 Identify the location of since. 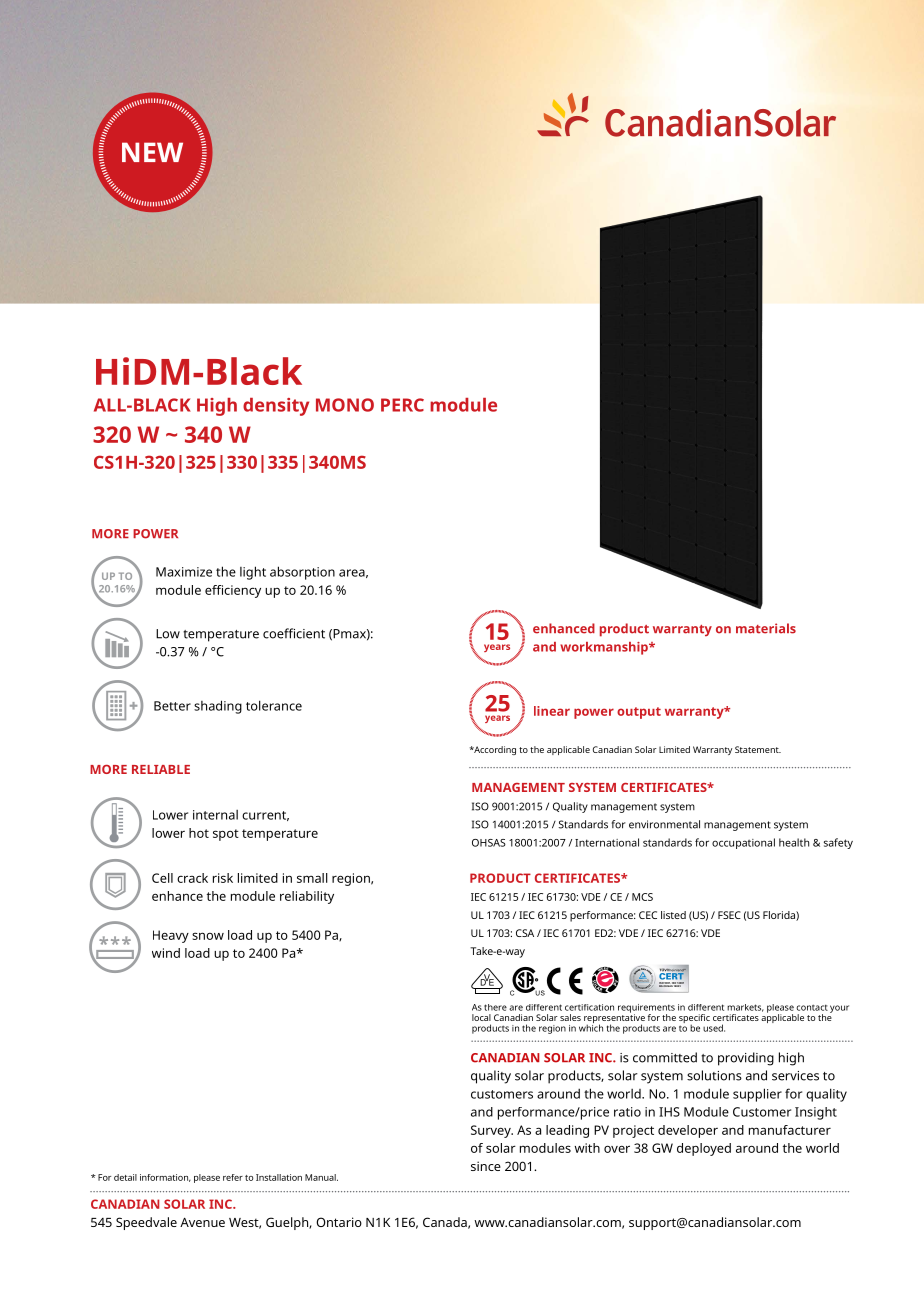
(486, 1166).
